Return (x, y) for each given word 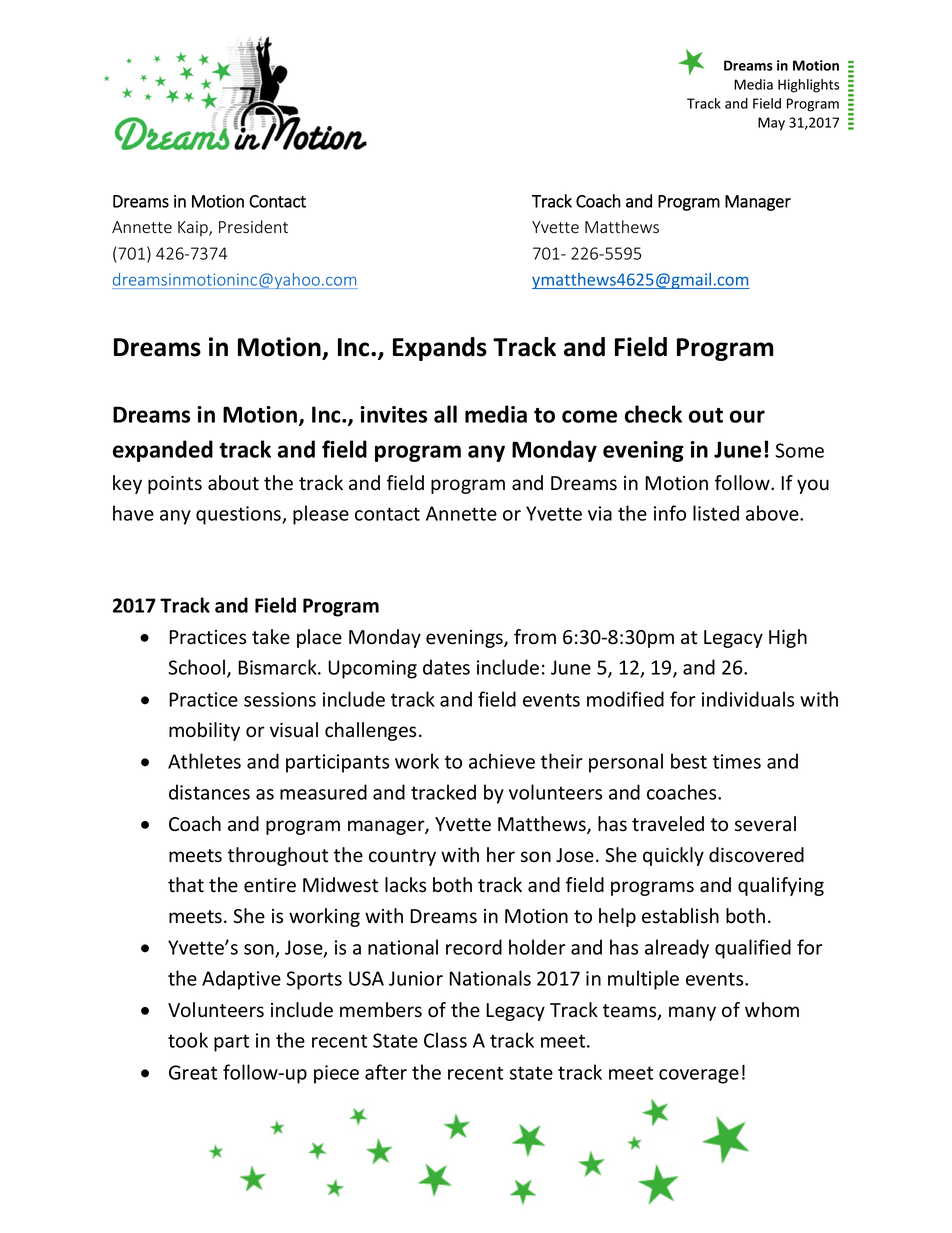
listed (716, 513)
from (535, 637)
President (253, 227)
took (188, 1040)
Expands (440, 349)
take (271, 637)
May (771, 124)
